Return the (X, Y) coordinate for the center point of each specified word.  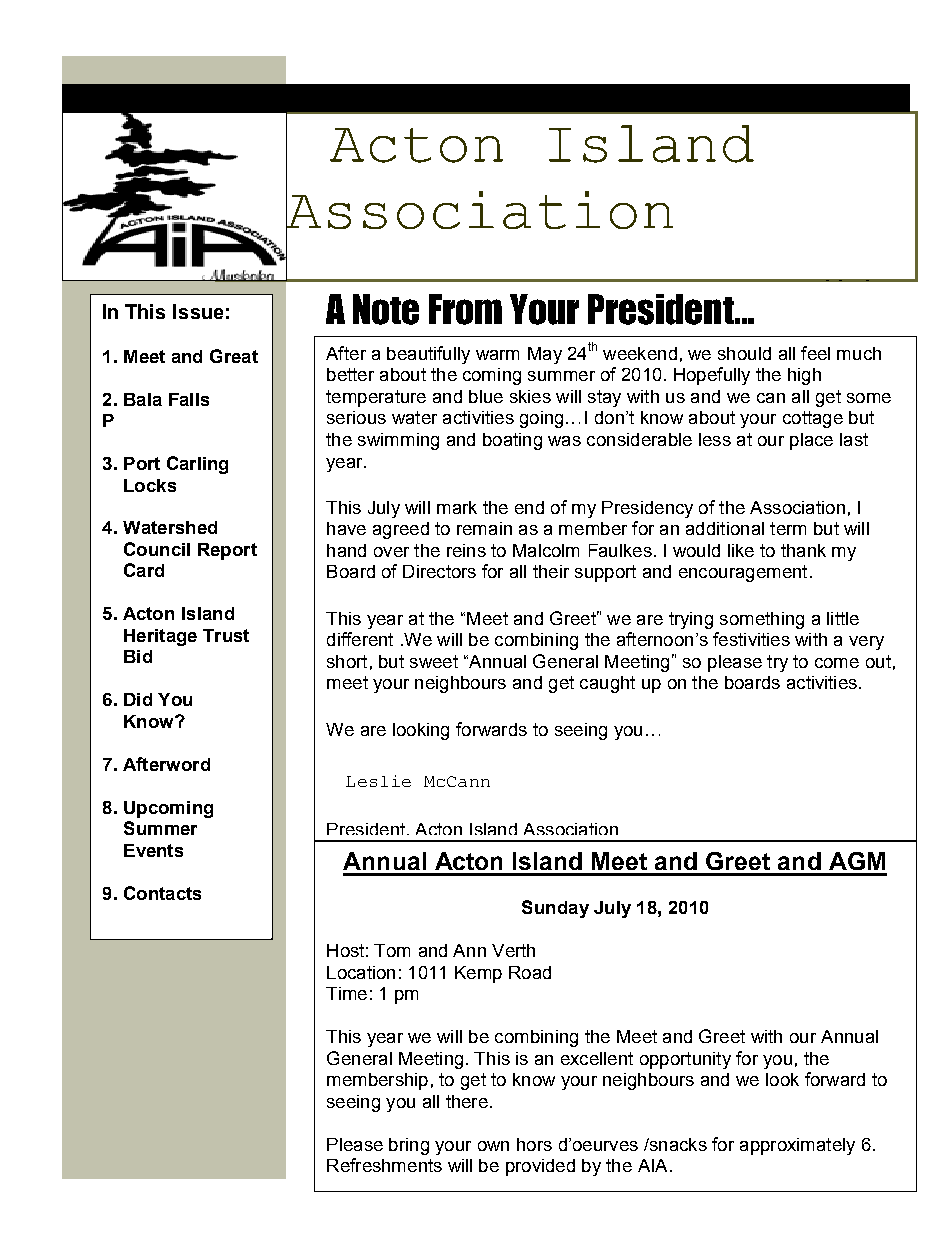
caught (607, 684)
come (837, 663)
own (493, 1146)
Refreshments (384, 1165)
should (744, 353)
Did (138, 699)
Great (234, 356)
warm (497, 355)
